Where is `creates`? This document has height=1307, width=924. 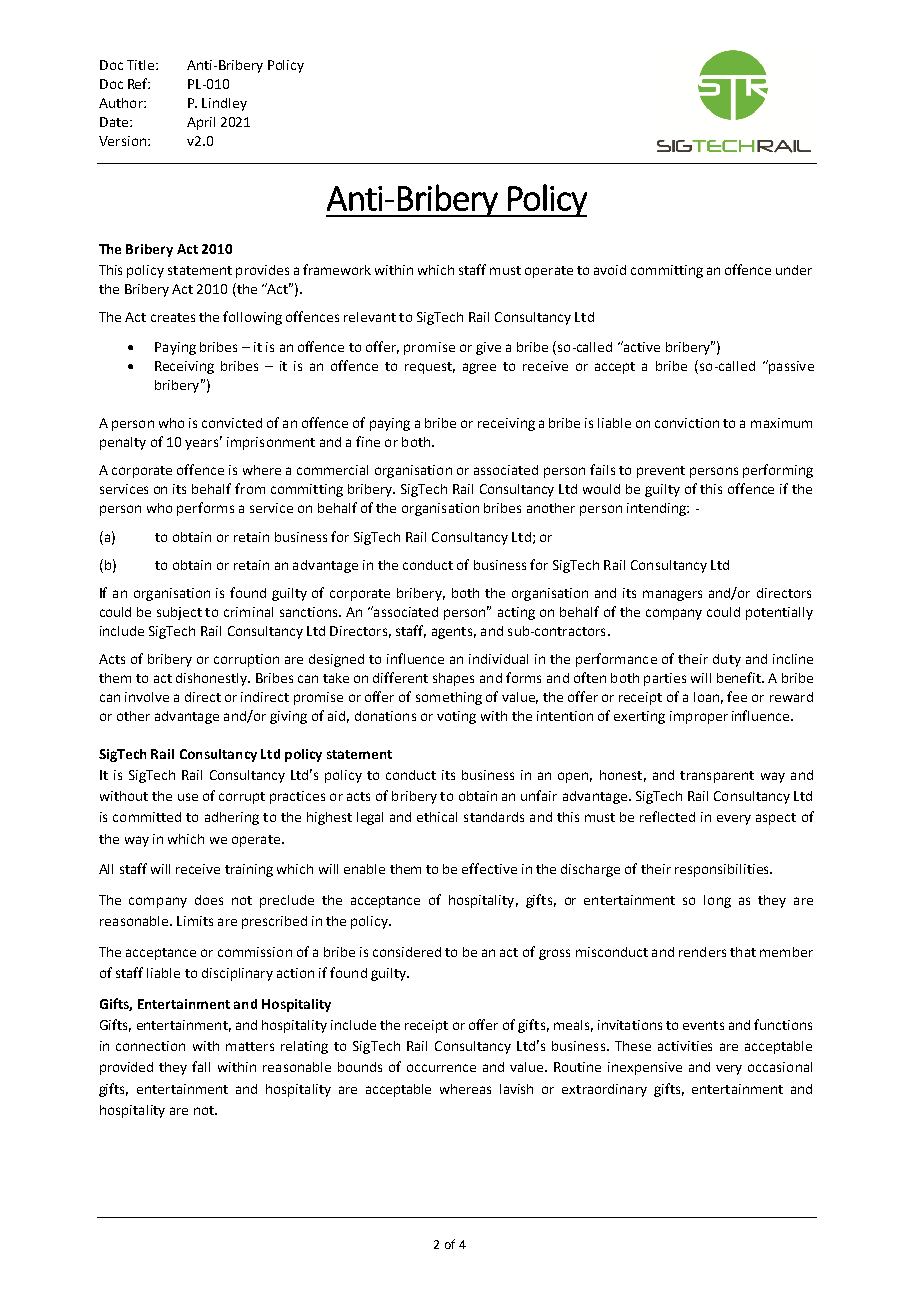 creates is located at coordinates (173, 317).
